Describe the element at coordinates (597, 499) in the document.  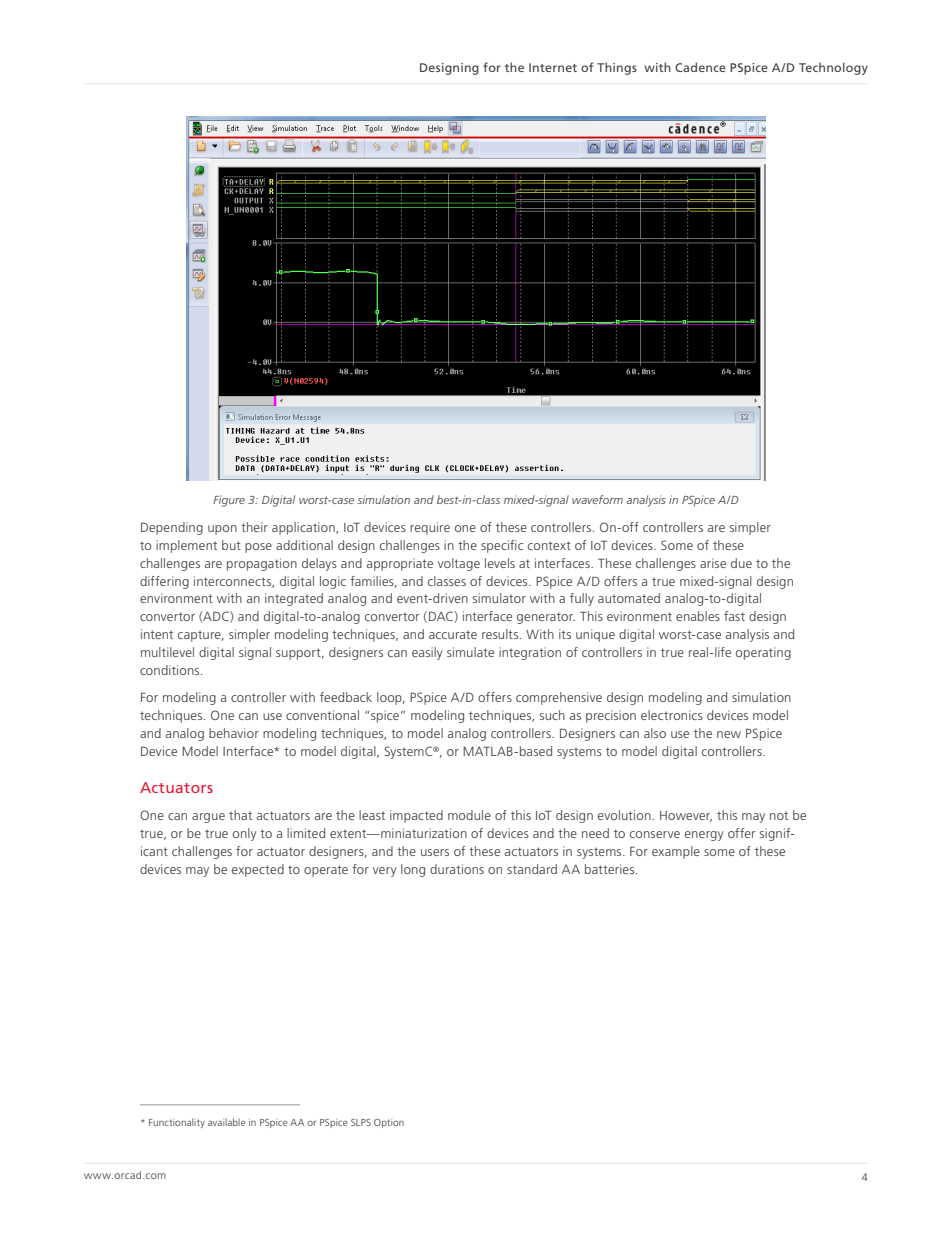
I see `waveform` at that location.
